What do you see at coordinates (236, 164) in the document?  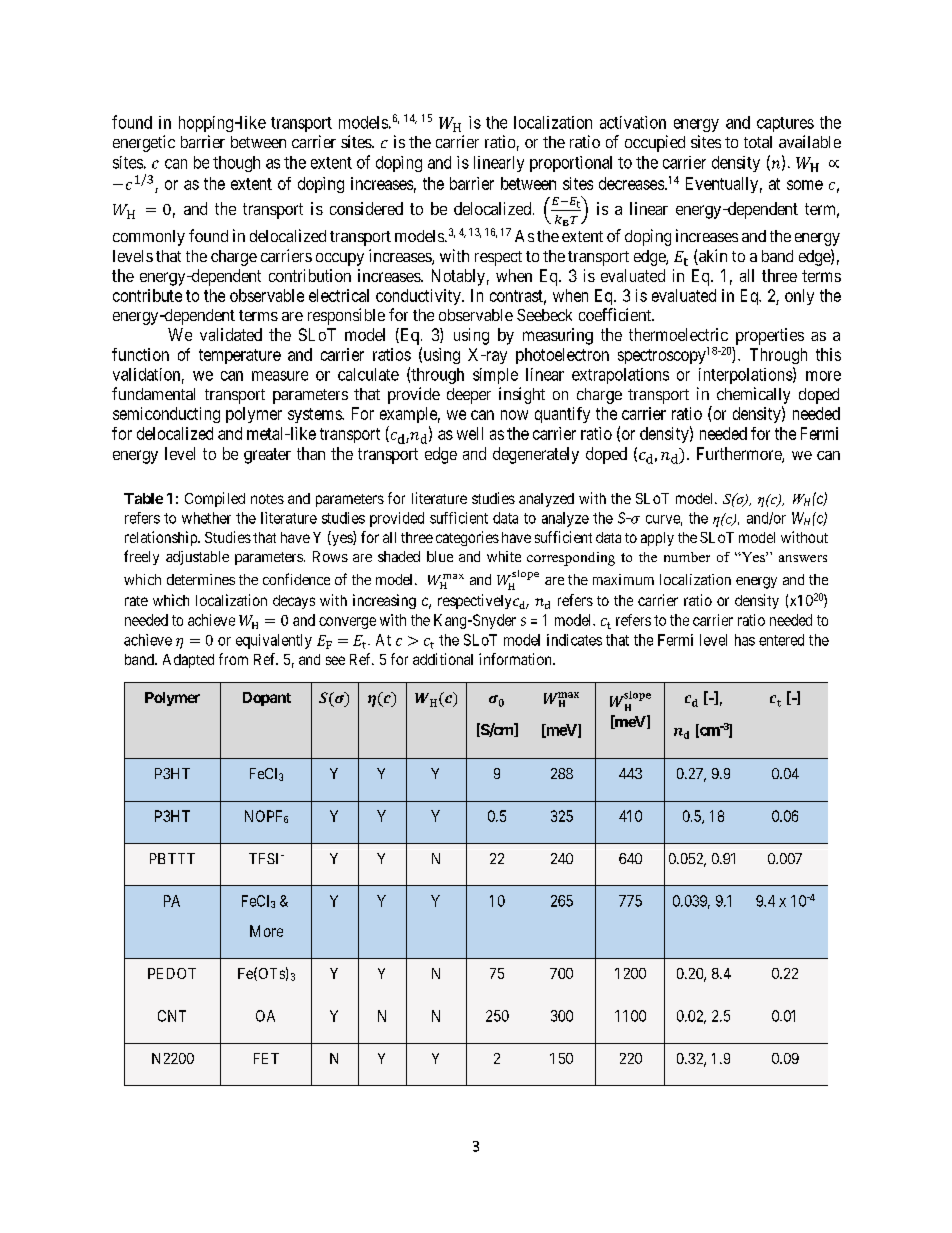 I see `though` at bounding box center [236, 164].
